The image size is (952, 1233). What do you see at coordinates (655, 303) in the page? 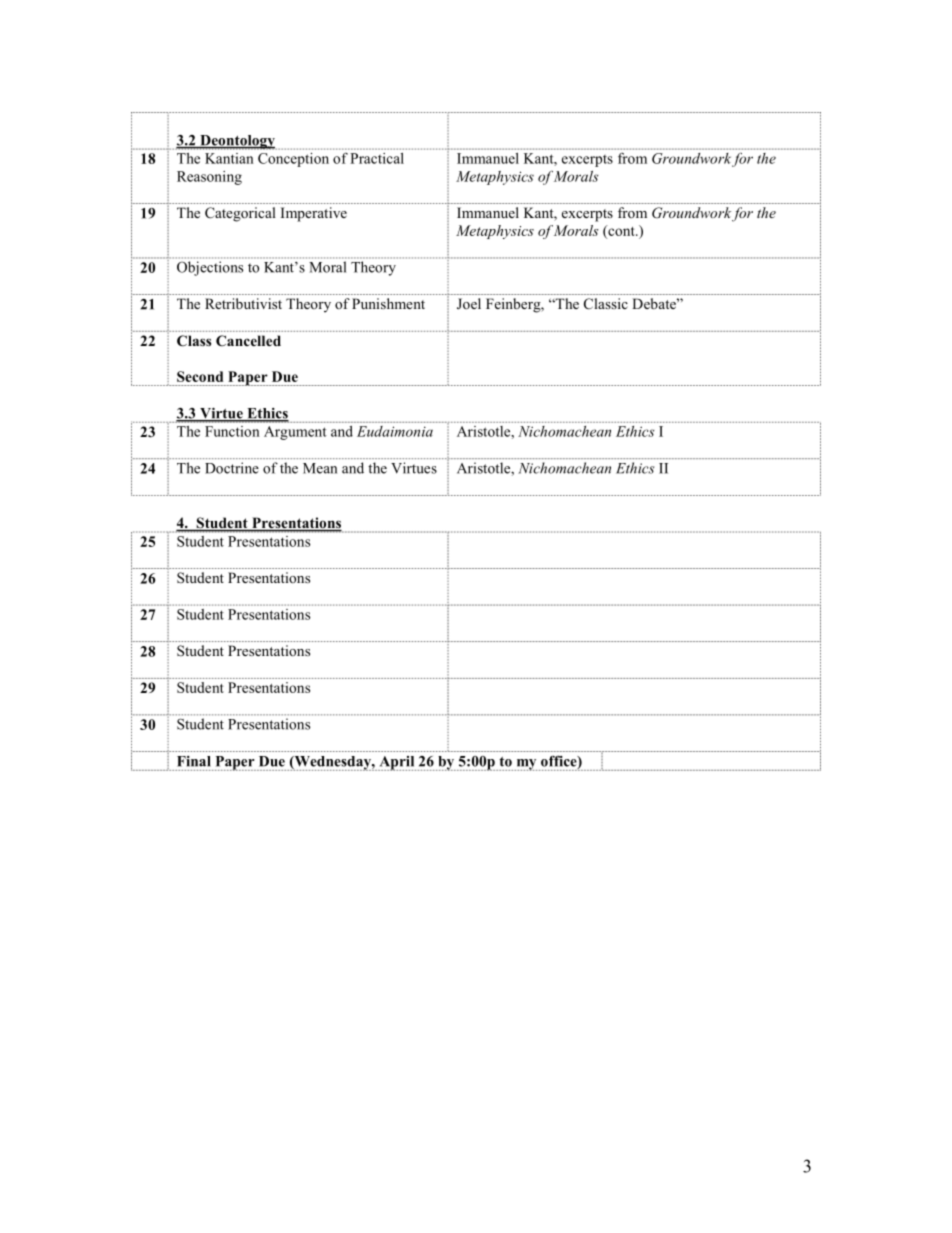
I see `Debate` at bounding box center [655, 303].
